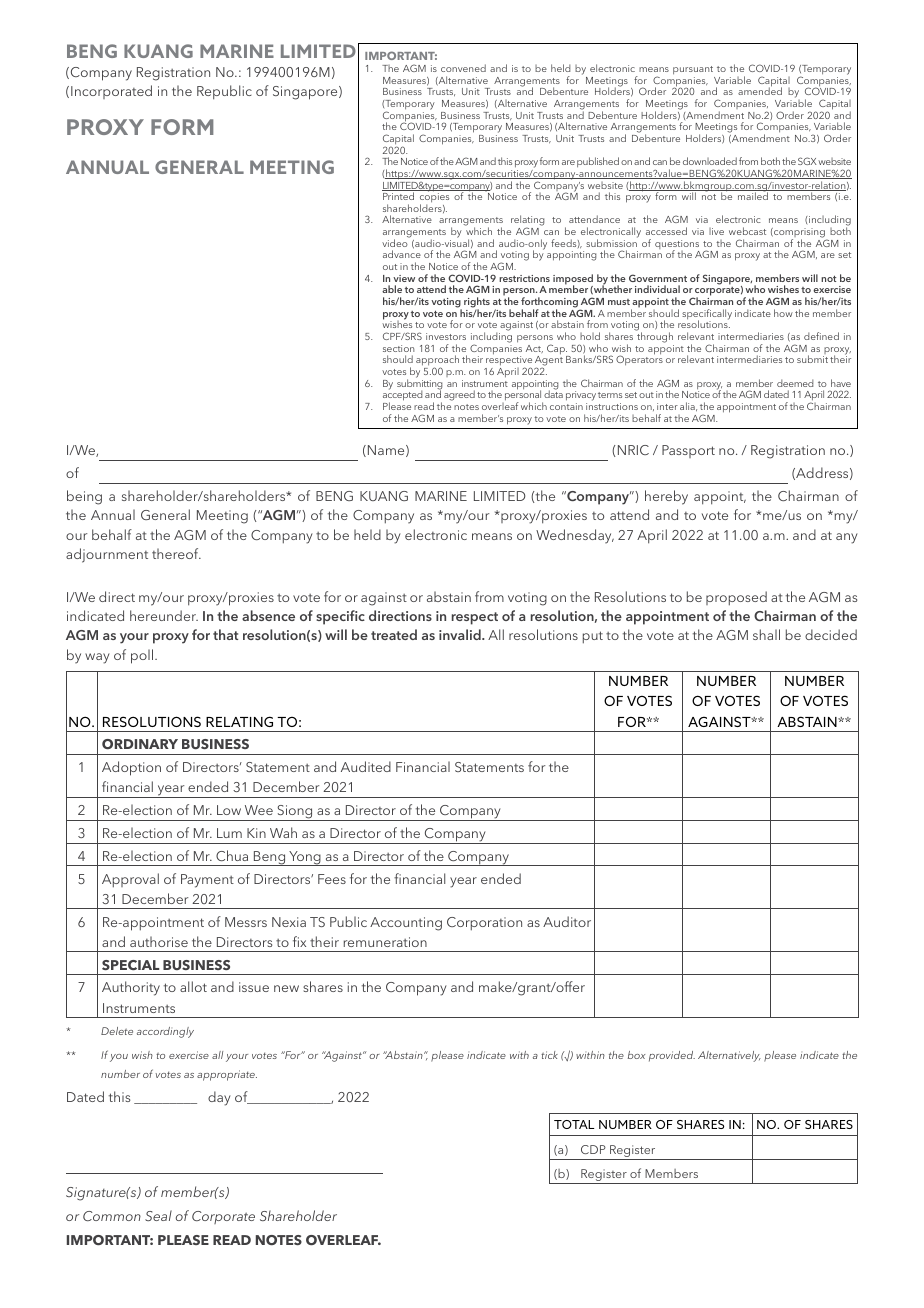 The height and width of the page is (1308, 924). I want to click on Seal, so click(158, 1215).
